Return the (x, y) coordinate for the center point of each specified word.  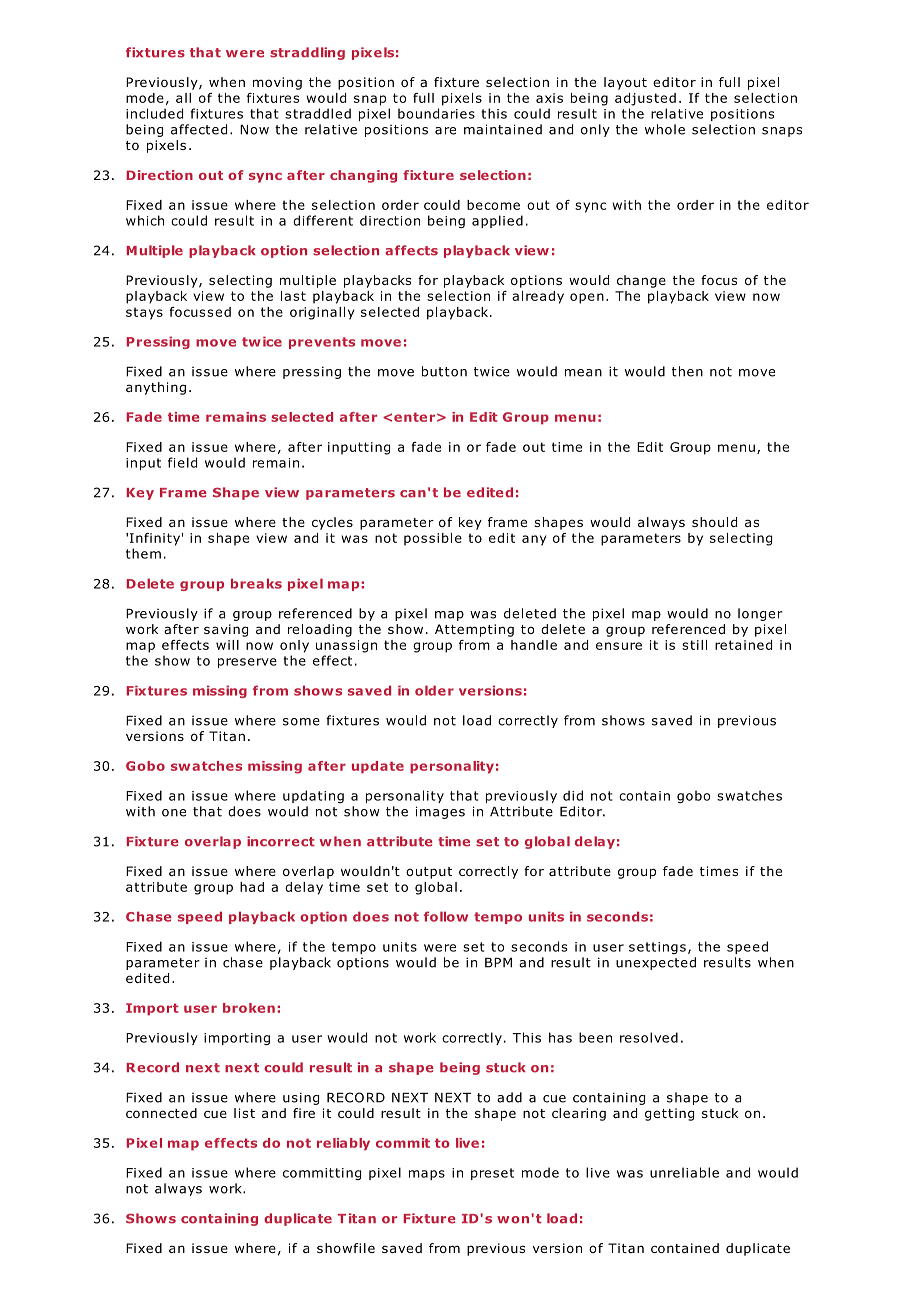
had (252, 887)
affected (199, 129)
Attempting (474, 630)
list (244, 1113)
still (694, 645)
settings (657, 948)
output (429, 873)
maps (427, 1175)
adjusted (645, 99)
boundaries (436, 113)
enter (414, 417)
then (687, 371)
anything (156, 388)
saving (226, 630)
